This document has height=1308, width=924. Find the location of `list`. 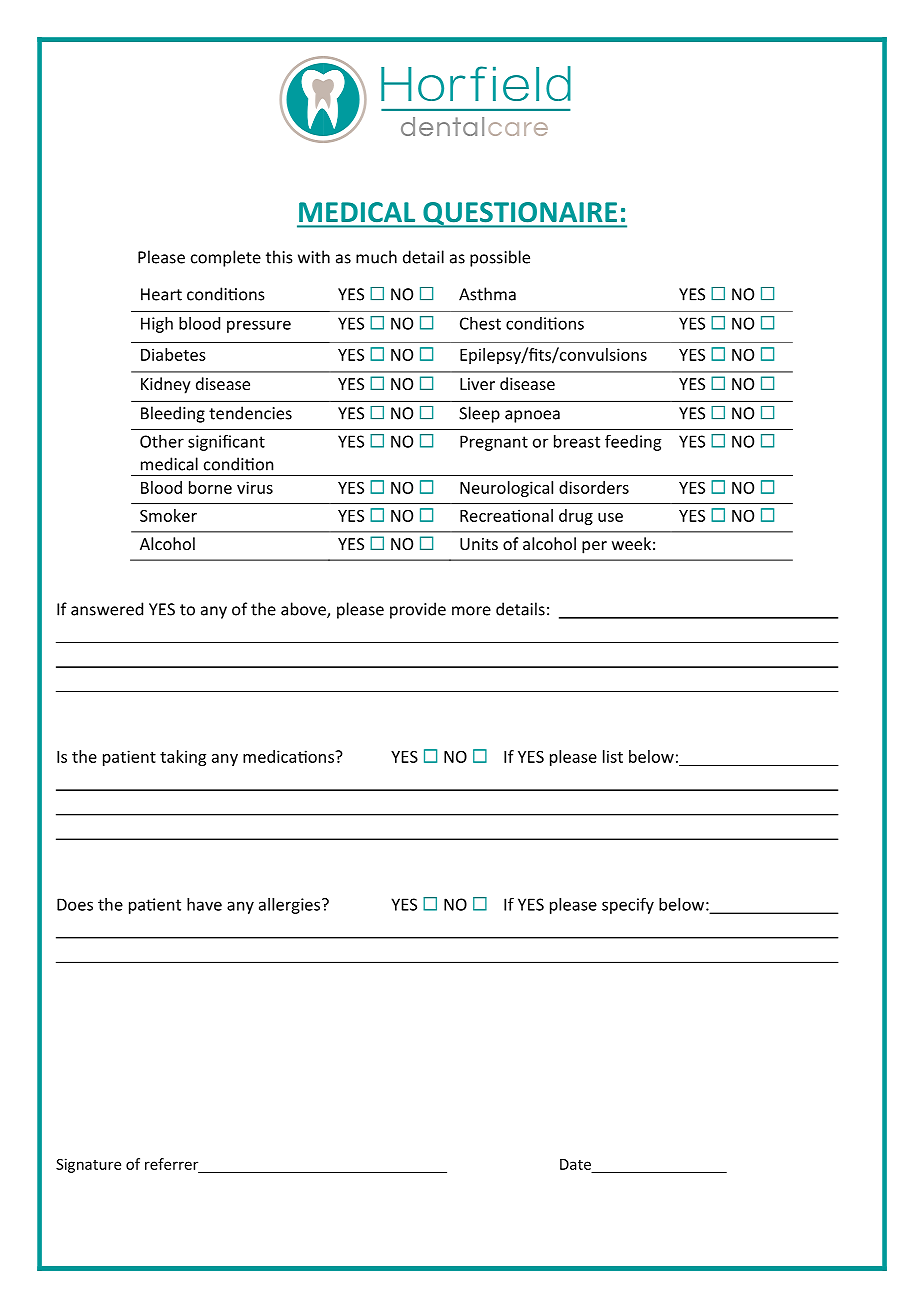

list is located at coordinates (613, 756).
